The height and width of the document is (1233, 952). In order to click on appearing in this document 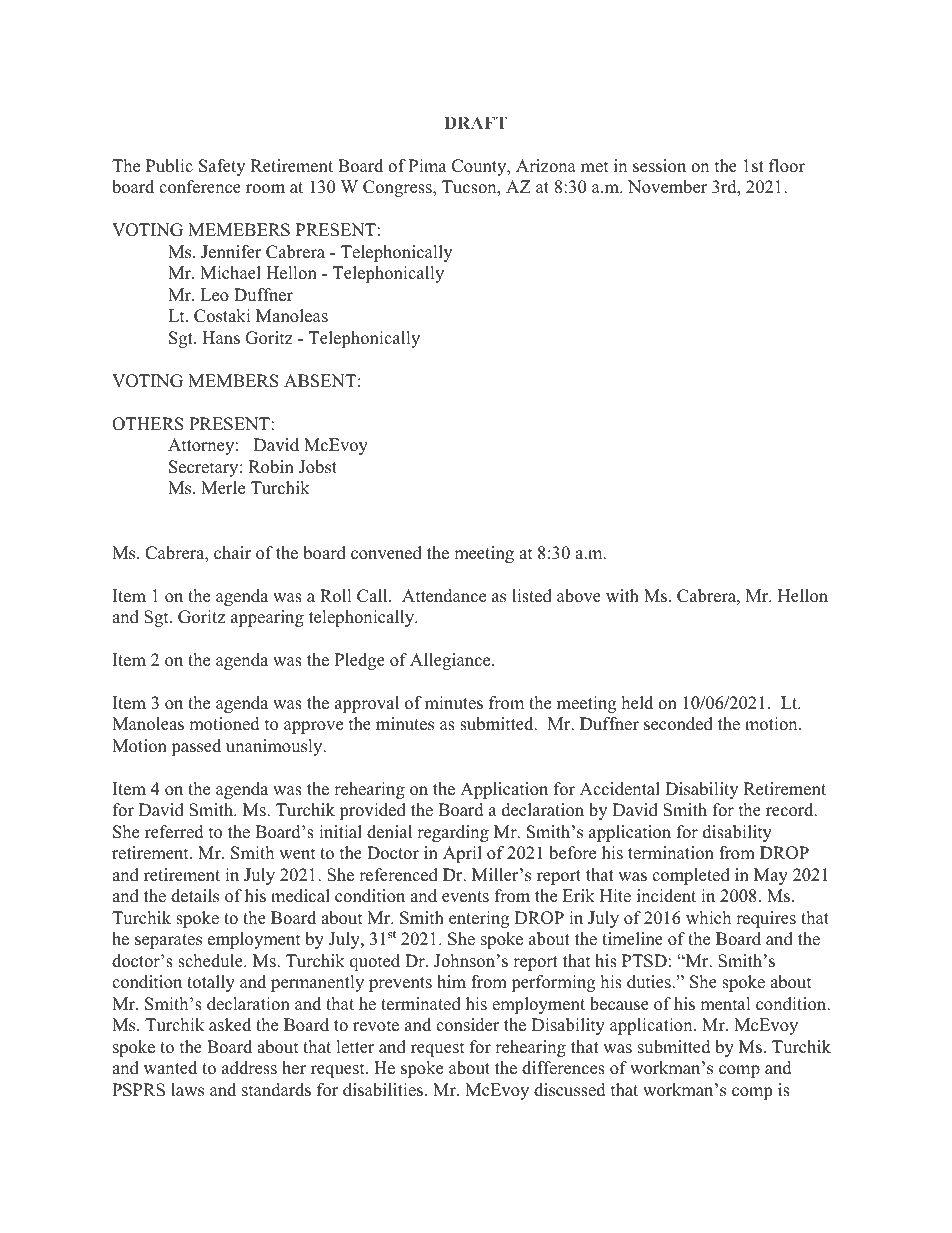, I will do `click(267, 618)`.
